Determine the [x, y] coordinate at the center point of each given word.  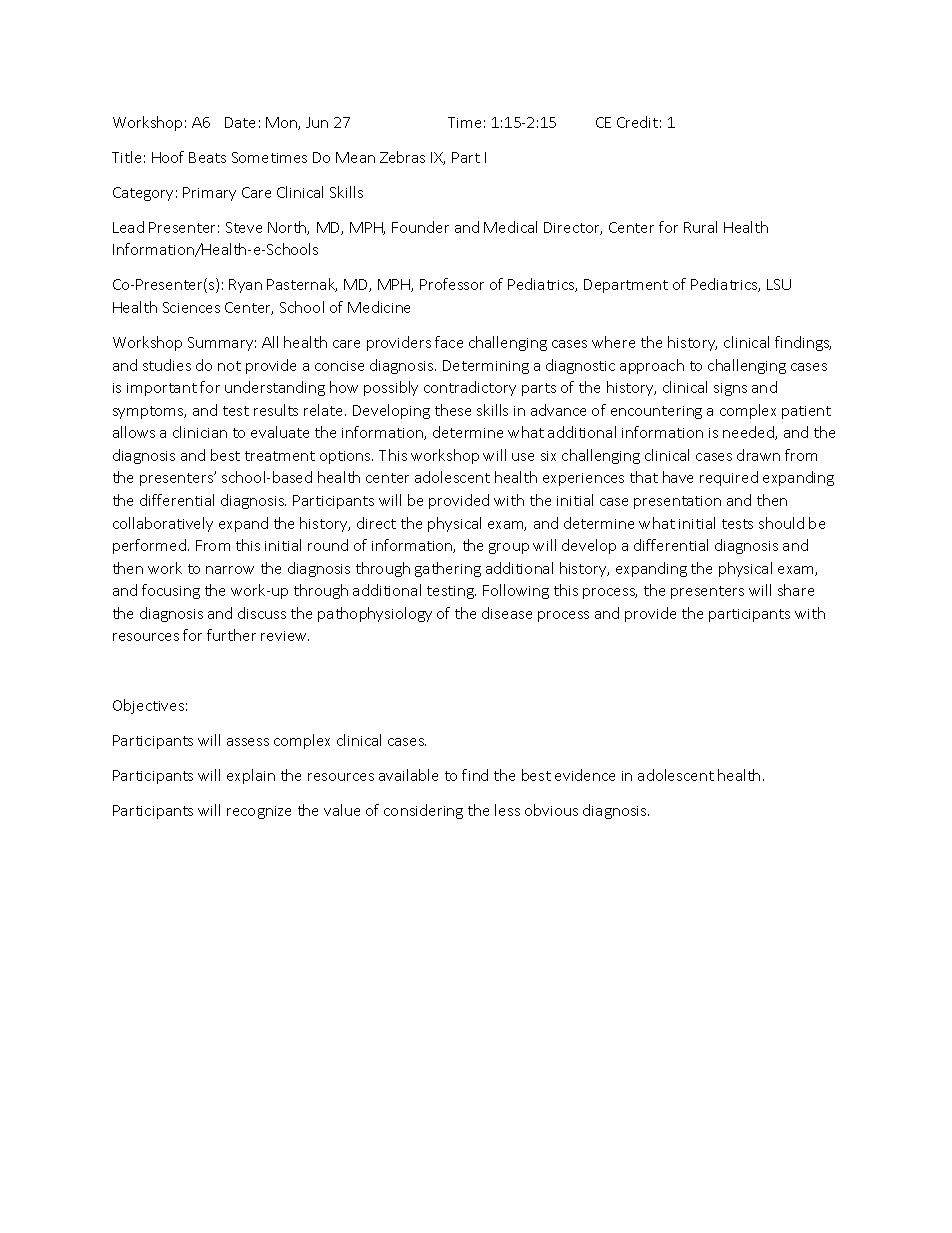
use [523, 457]
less [507, 810]
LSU [779, 284]
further [231, 635]
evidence [585, 775]
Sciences [191, 307]
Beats [207, 157]
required [729, 478]
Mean [355, 157]
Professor [452, 284]
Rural [700, 227]
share [796, 590]
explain [251, 776]
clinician [200, 432]
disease [507, 613]
